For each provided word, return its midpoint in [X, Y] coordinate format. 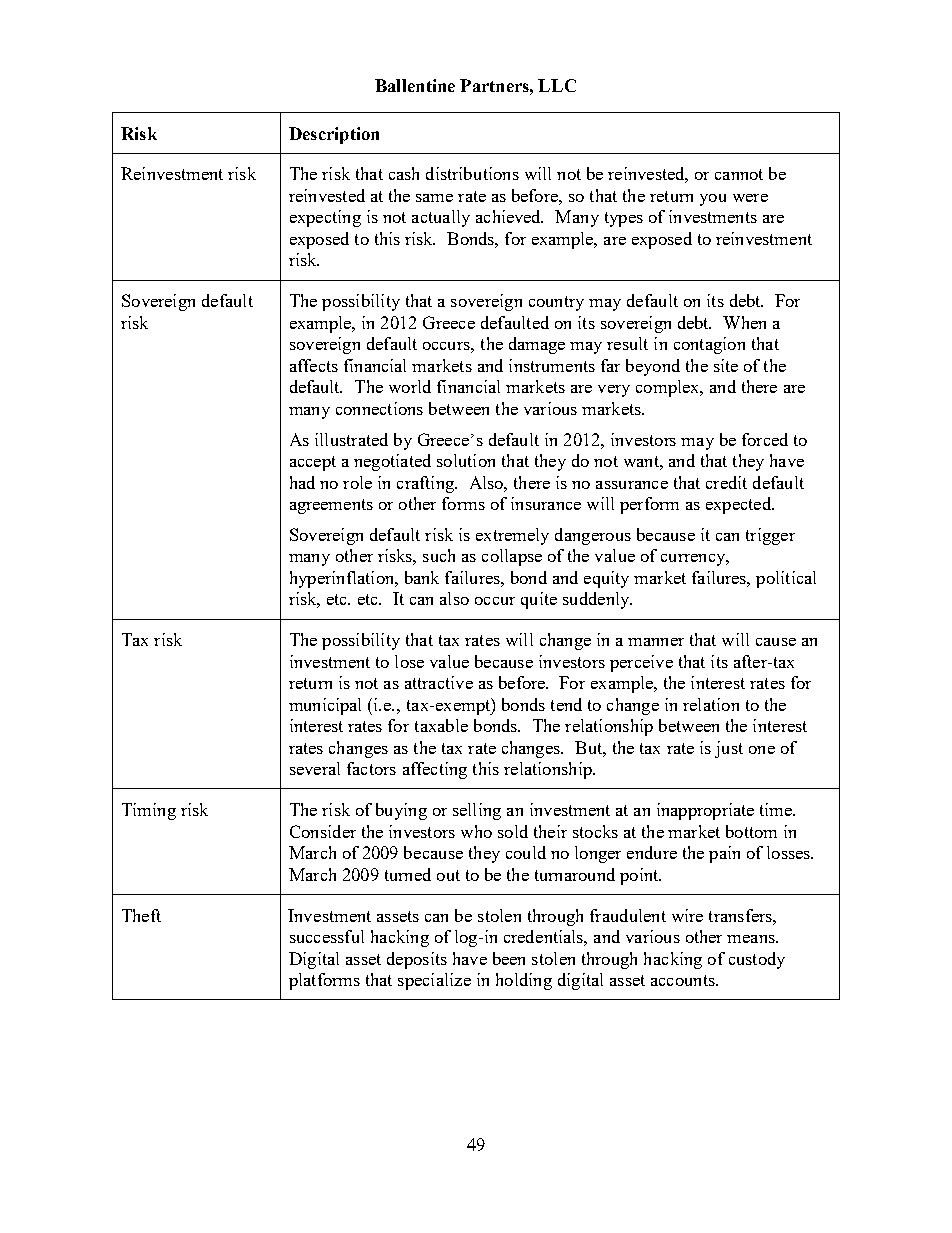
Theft [141, 915]
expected [739, 505]
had [302, 482]
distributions [472, 173]
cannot [739, 174]
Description [334, 135]
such [439, 555]
